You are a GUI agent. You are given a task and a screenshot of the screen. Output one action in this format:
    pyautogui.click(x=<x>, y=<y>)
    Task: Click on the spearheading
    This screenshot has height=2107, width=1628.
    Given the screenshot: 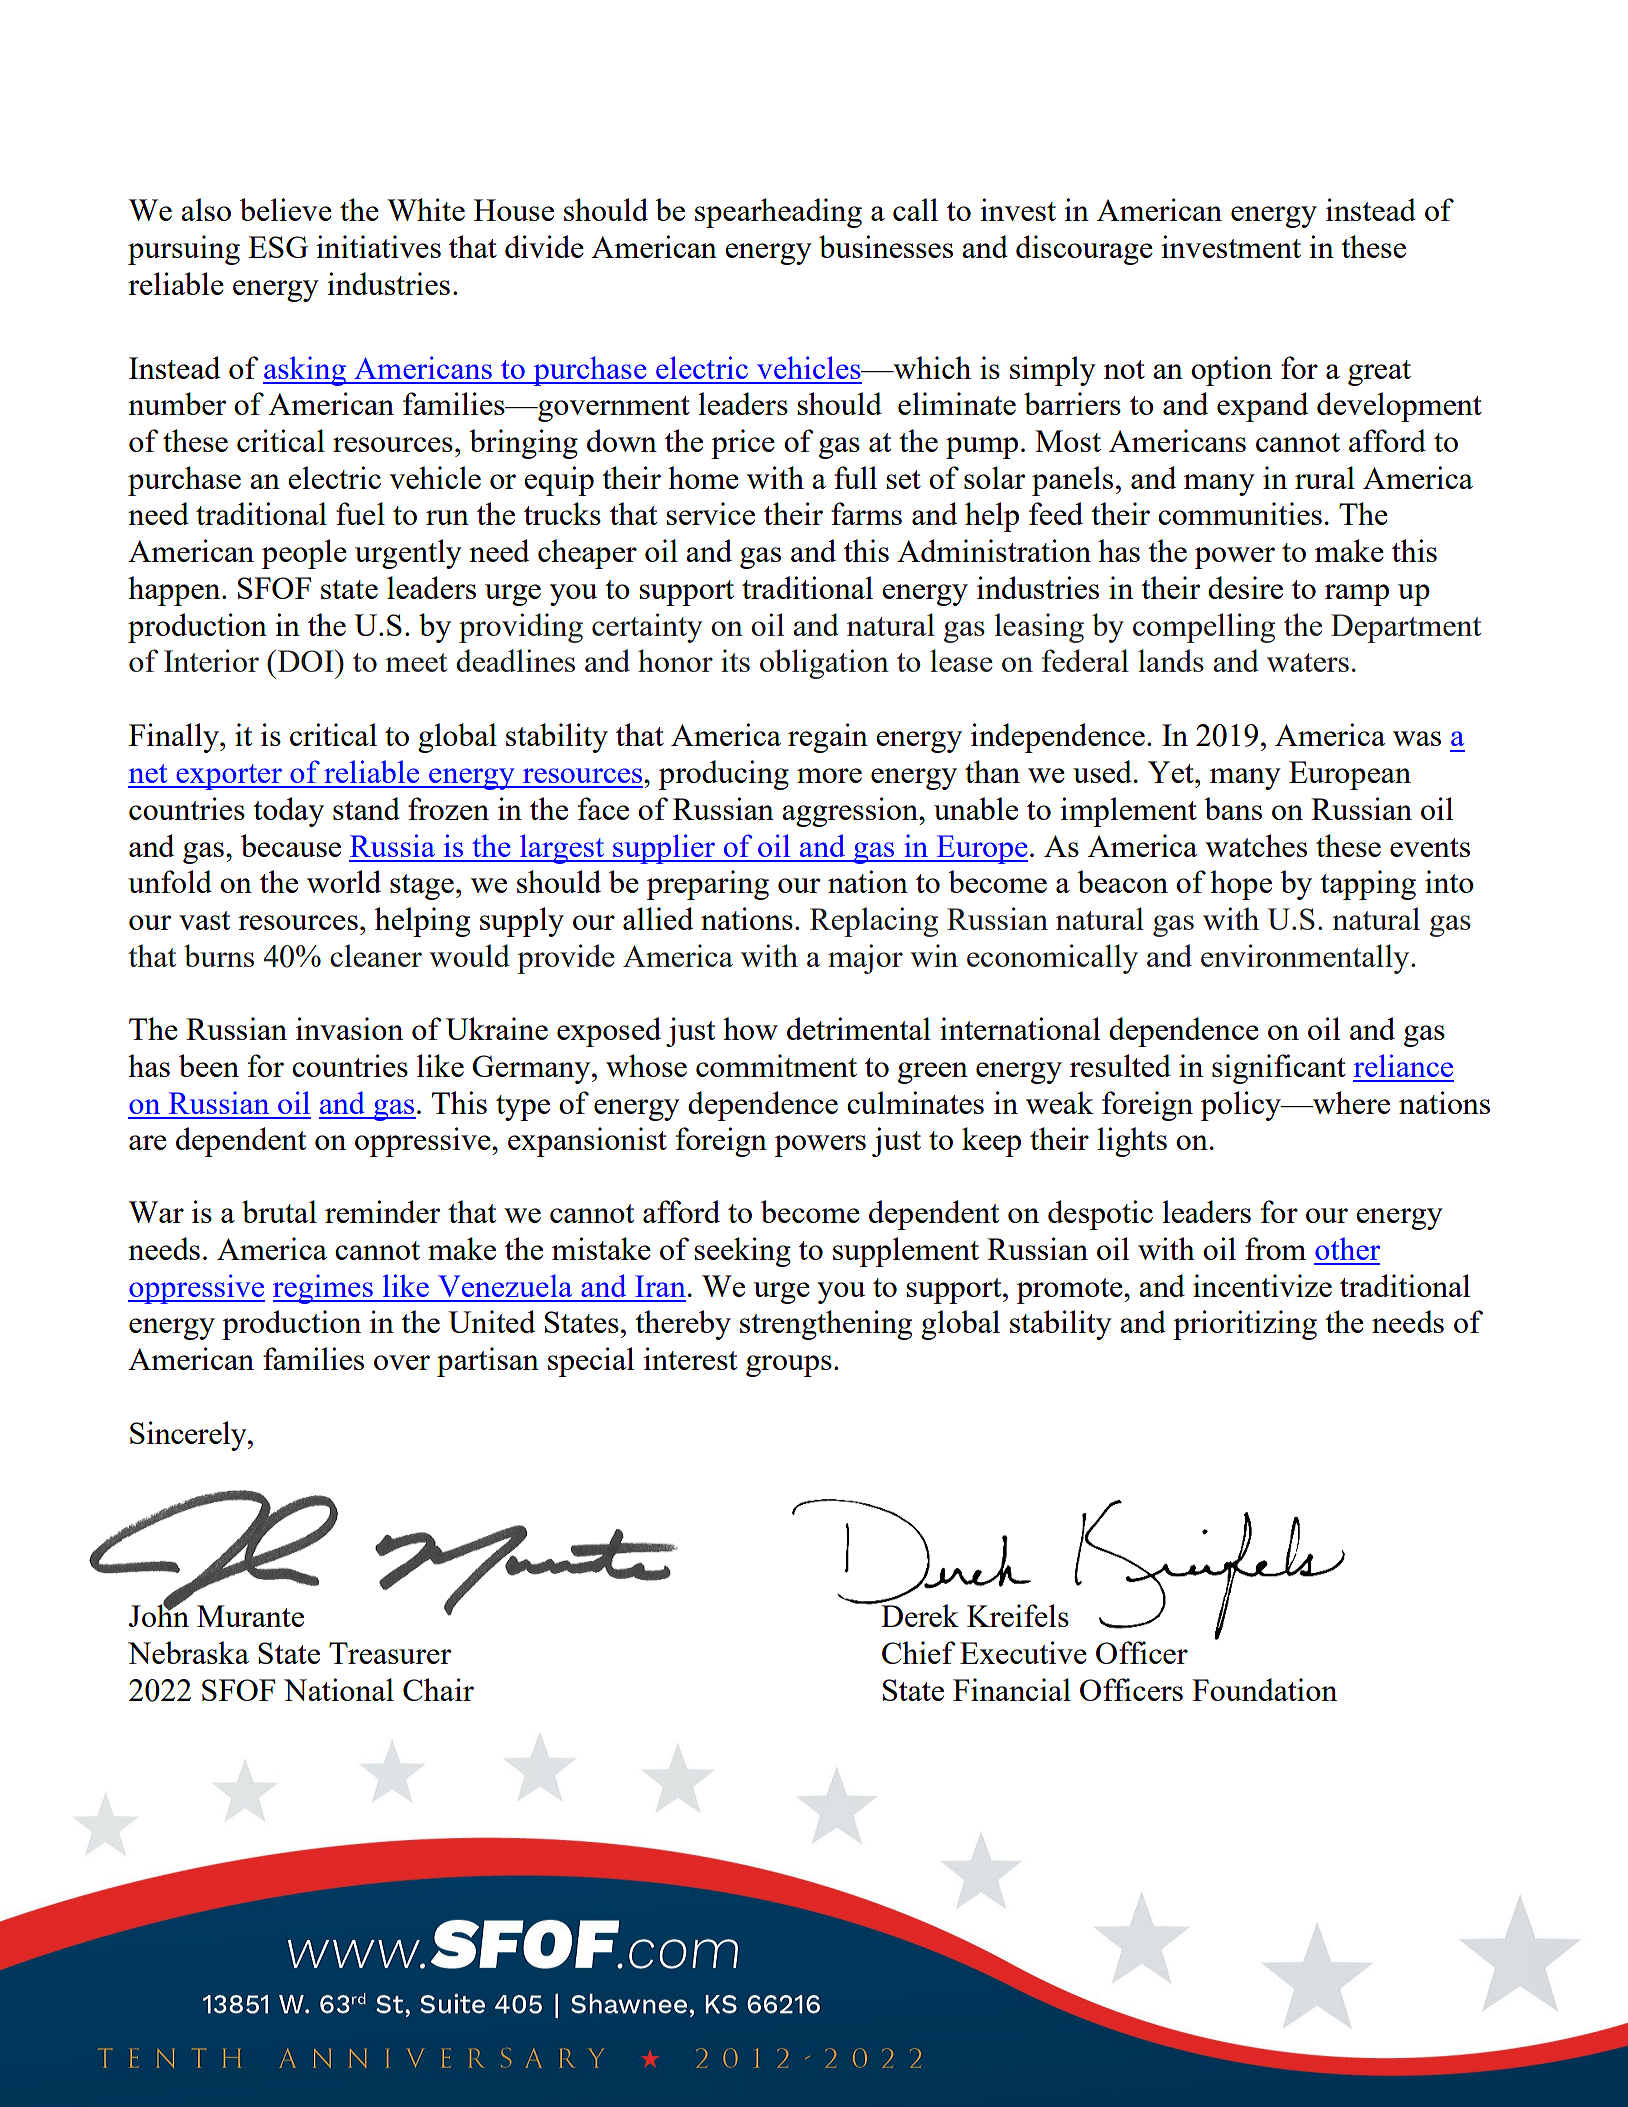 What is the action you would take?
    pyautogui.click(x=778, y=213)
